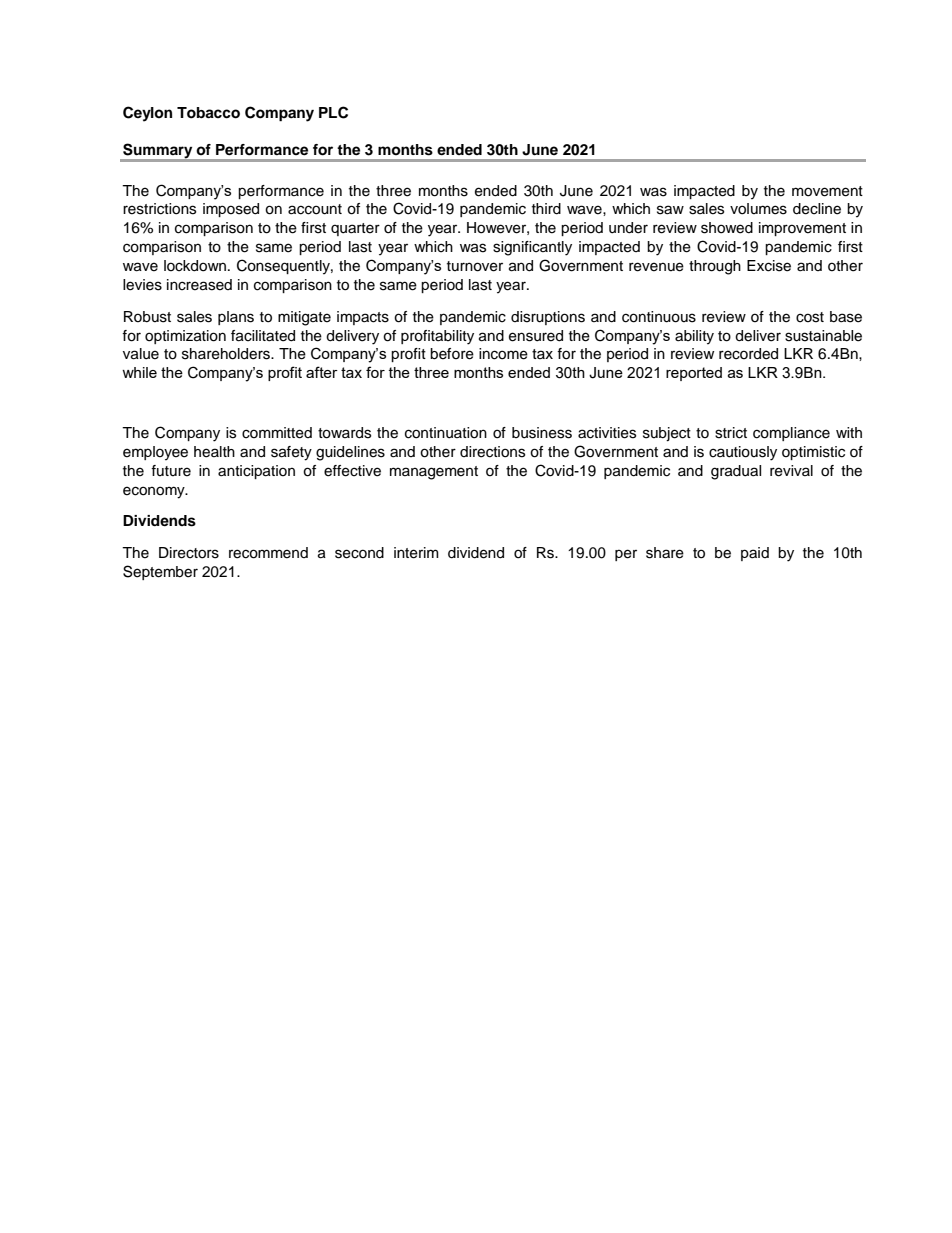 The width and height of the page is (952, 1233). I want to click on Tobacco, so click(208, 113).
